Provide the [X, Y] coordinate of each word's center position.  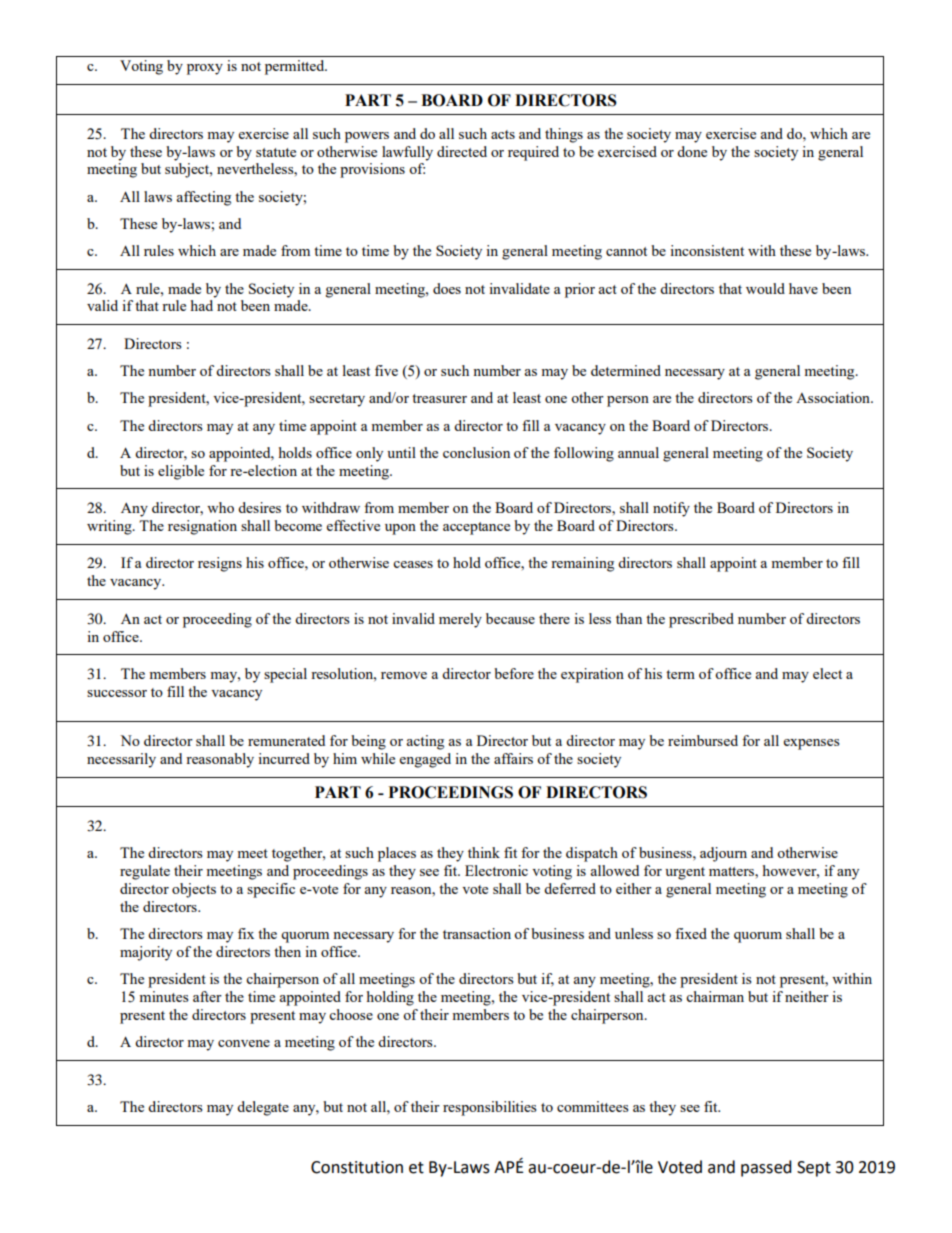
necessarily [121, 760]
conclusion [476, 452]
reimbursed [703, 740]
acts [503, 134]
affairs [513, 758]
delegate [263, 1108]
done [692, 151]
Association [834, 397]
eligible [181, 472]
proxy [205, 69]
